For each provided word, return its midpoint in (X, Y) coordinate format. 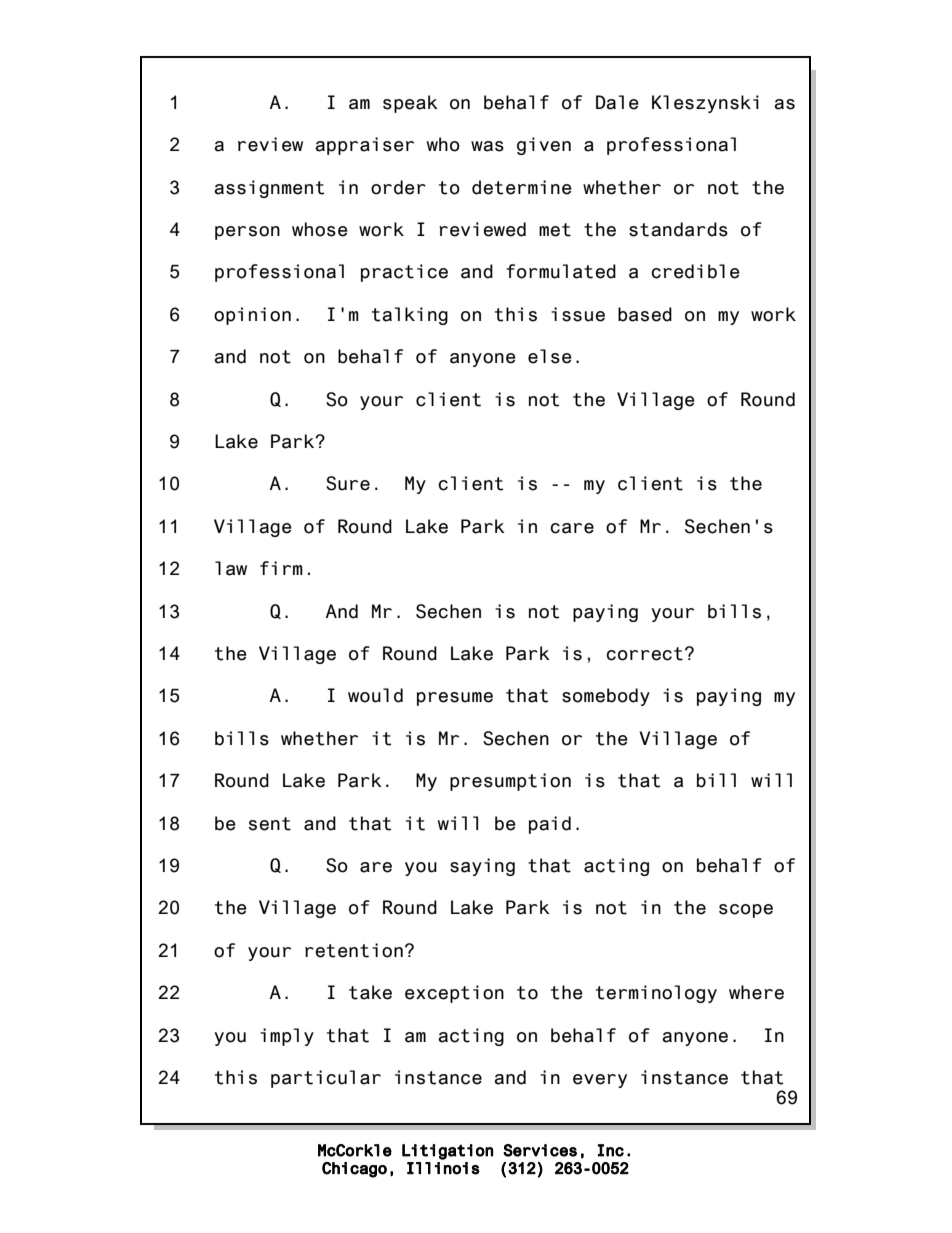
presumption (510, 782)
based (645, 314)
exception (454, 994)
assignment (269, 189)
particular (326, 1079)
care (572, 528)
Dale (617, 102)
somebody (606, 697)
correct (644, 654)
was (487, 146)
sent (270, 824)
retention (354, 950)
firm (281, 568)
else (550, 356)
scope (746, 911)
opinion (252, 316)
